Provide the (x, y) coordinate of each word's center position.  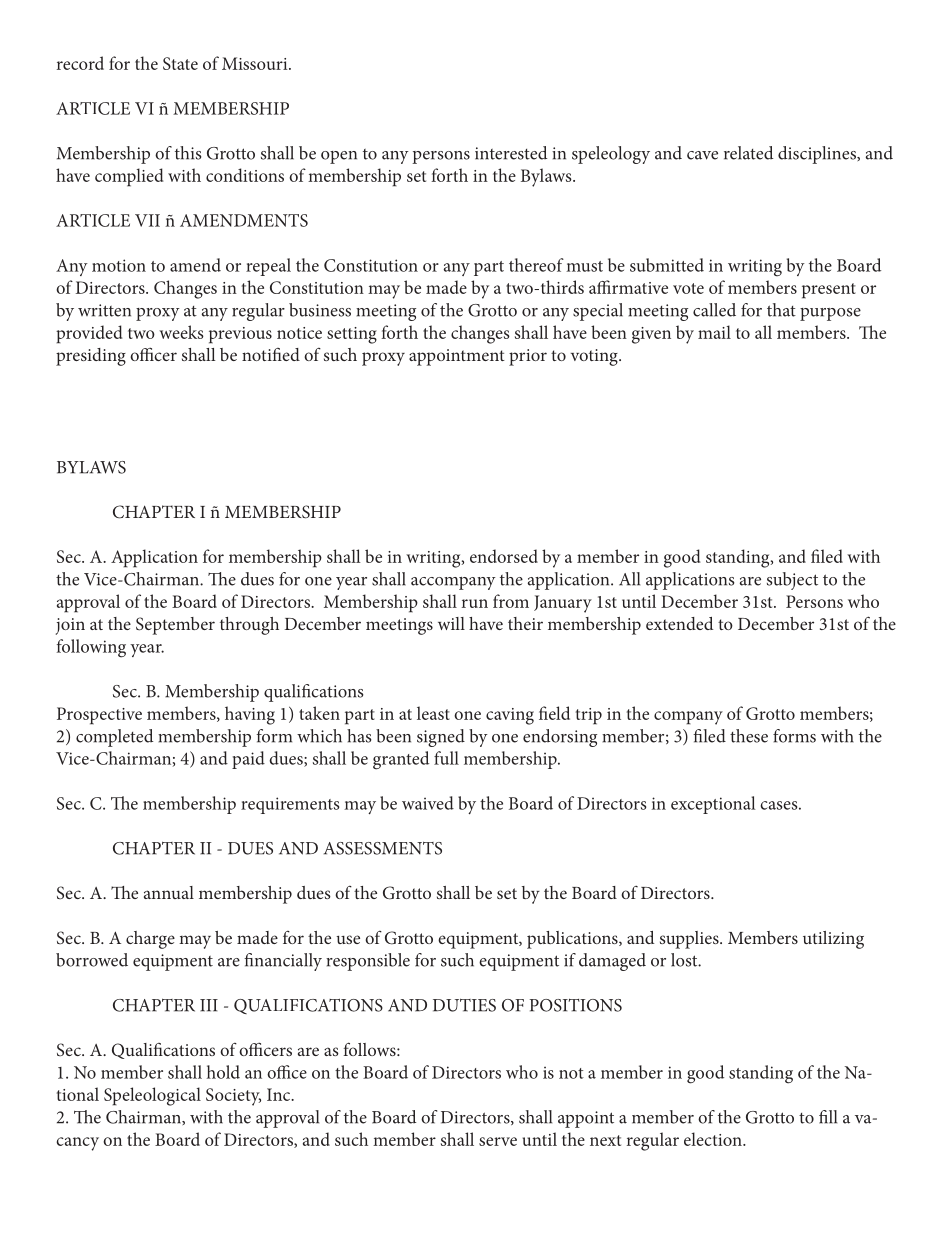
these (749, 736)
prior (528, 357)
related (748, 153)
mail (714, 332)
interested (511, 153)
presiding (91, 357)
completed (114, 738)
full (446, 758)
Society (233, 1097)
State (180, 63)
